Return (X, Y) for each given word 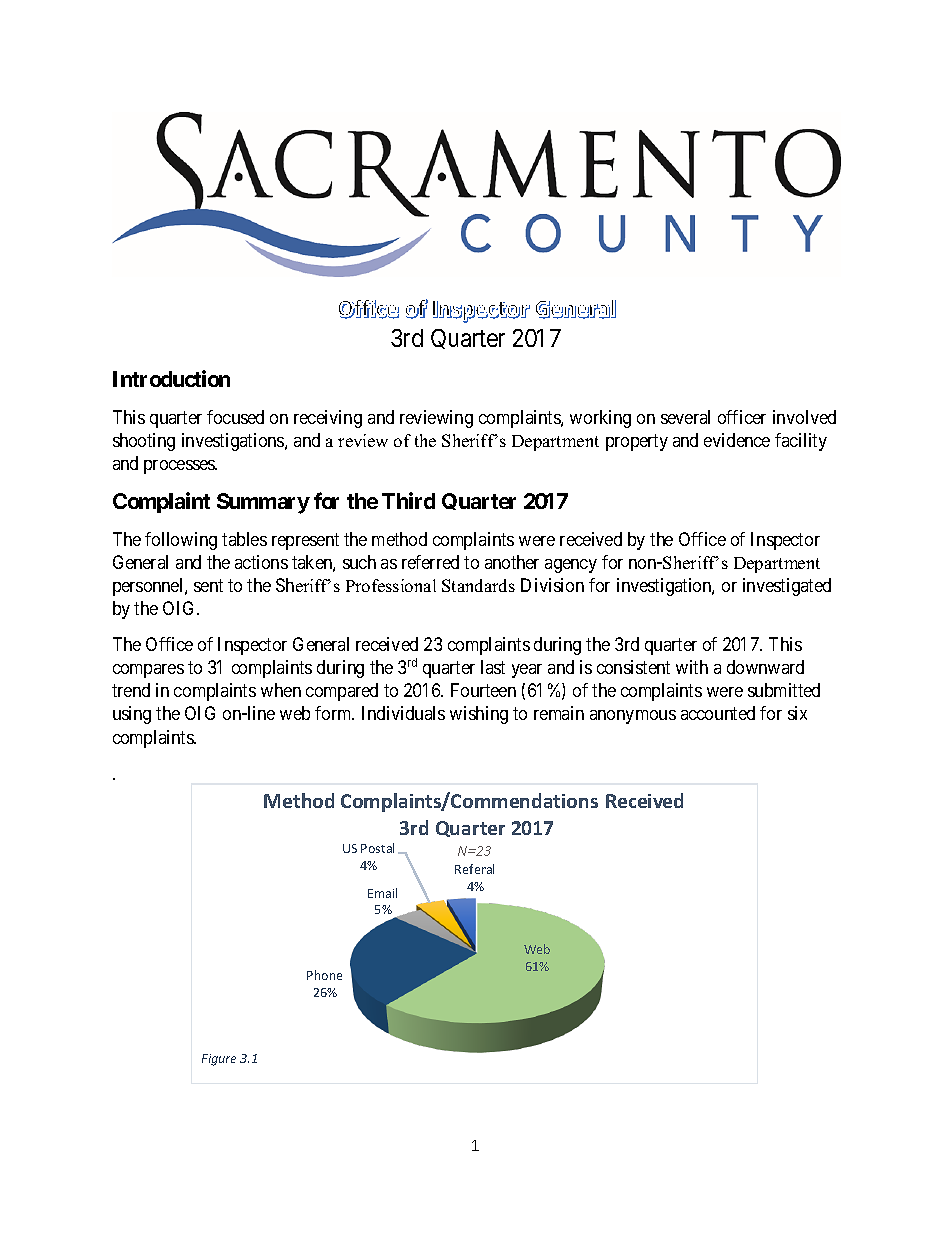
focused (235, 417)
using (132, 715)
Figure (219, 1060)
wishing (479, 715)
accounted (718, 713)
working (600, 419)
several (685, 417)
